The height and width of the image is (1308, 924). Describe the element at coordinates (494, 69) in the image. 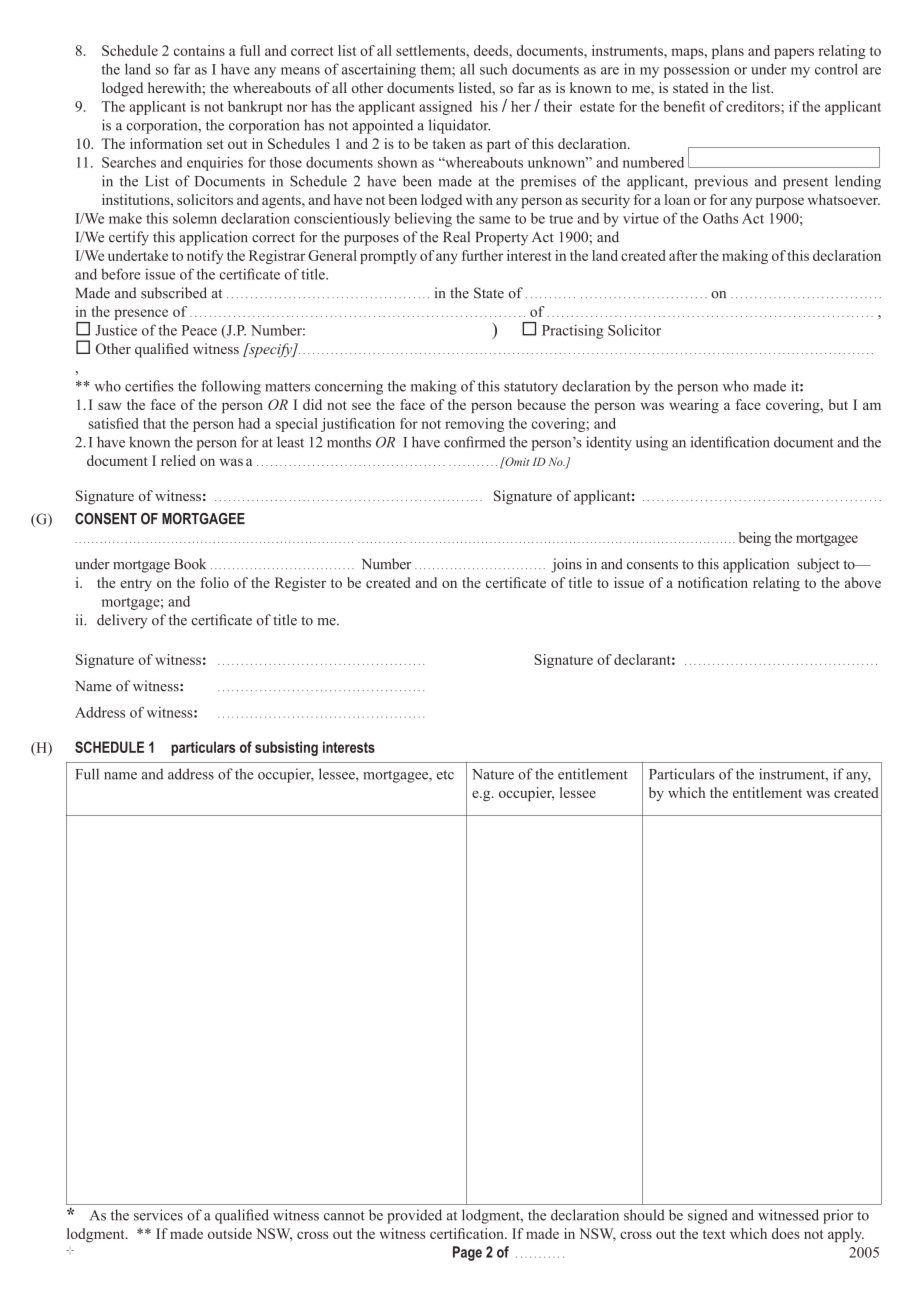

I see `such` at that location.
